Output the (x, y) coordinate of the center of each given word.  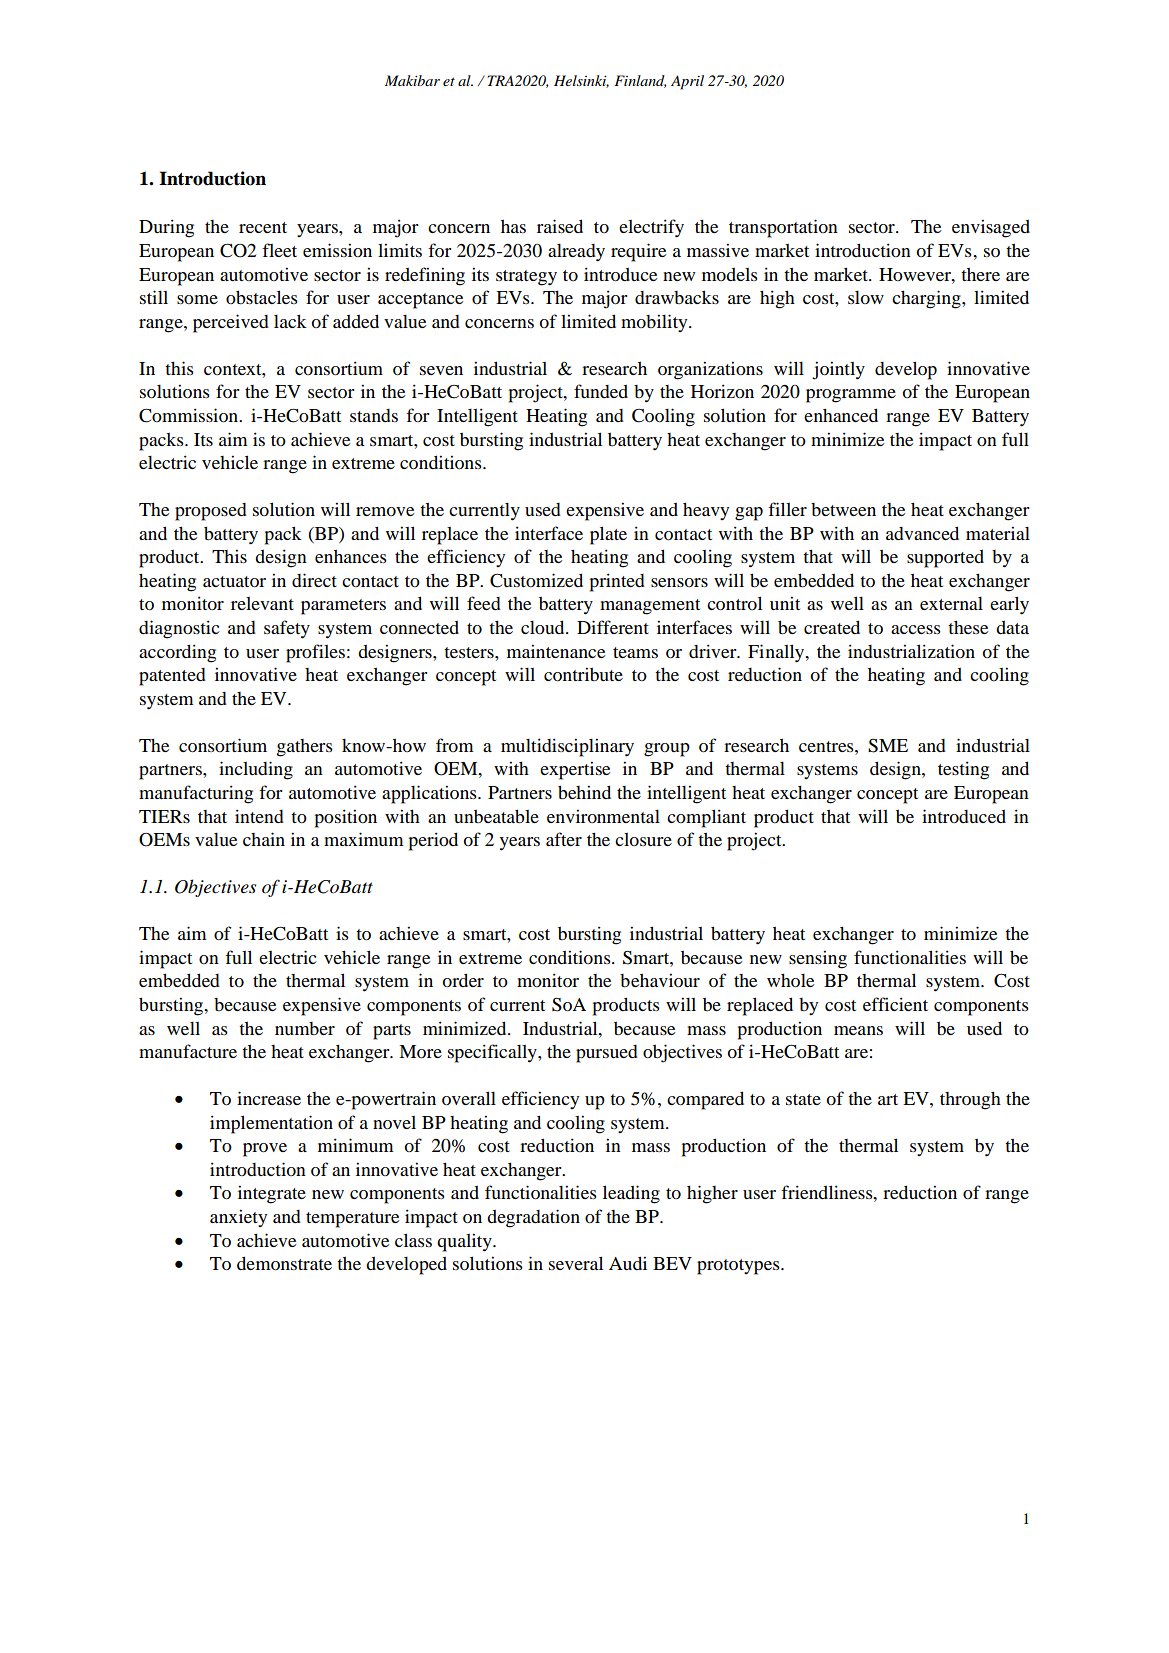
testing (963, 770)
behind (584, 792)
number (305, 1029)
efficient (895, 1004)
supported (945, 558)
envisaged (991, 228)
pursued (607, 1054)
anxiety (238, 1218)
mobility (655, 323)
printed (617, 582)
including (256, 770)
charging (927, 299)
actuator (234, 582)
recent (263, 227)
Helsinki (581, 81)
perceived (231, 323)
